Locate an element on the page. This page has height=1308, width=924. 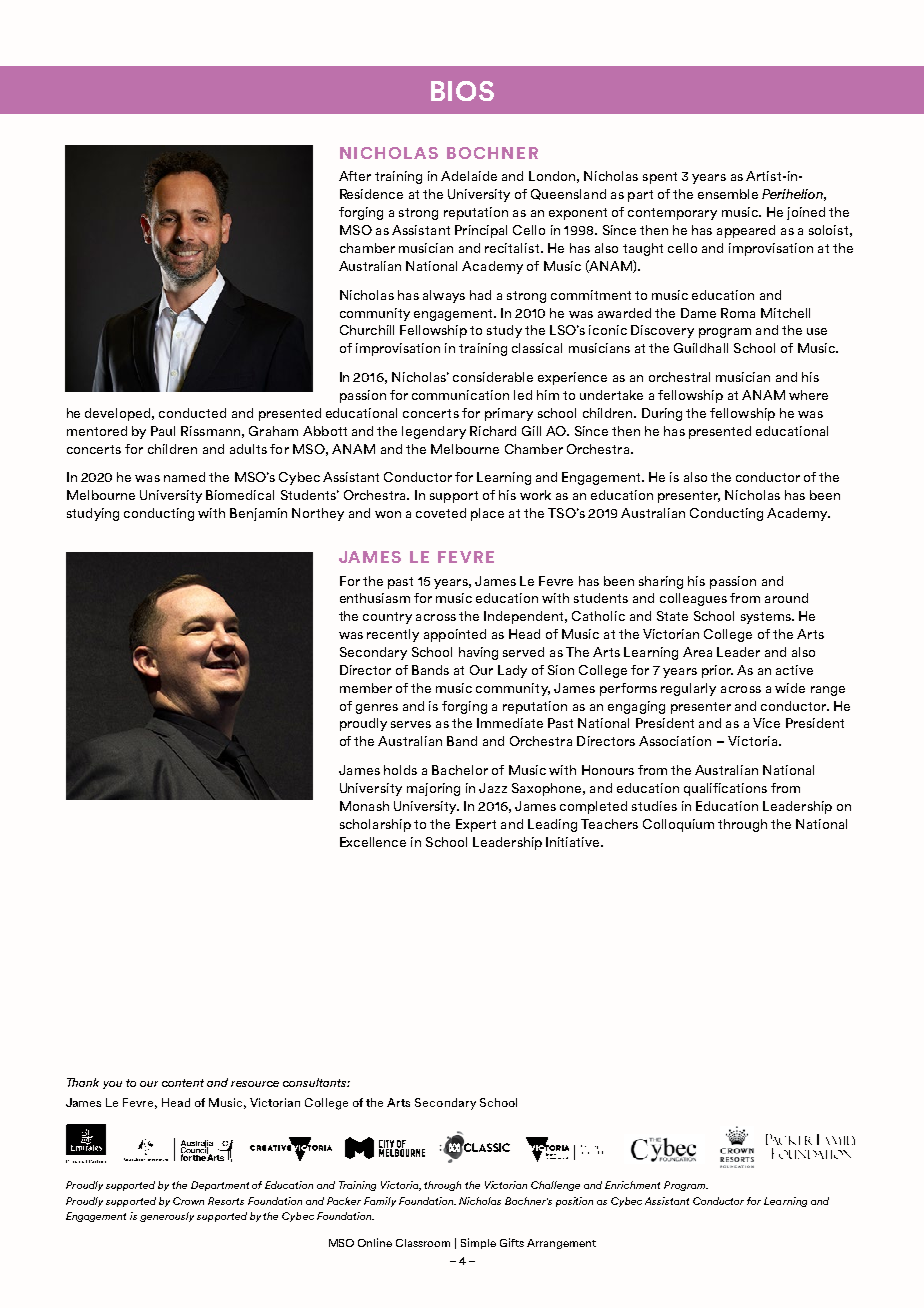
Colloquium is located at coordinates (678, 825).
